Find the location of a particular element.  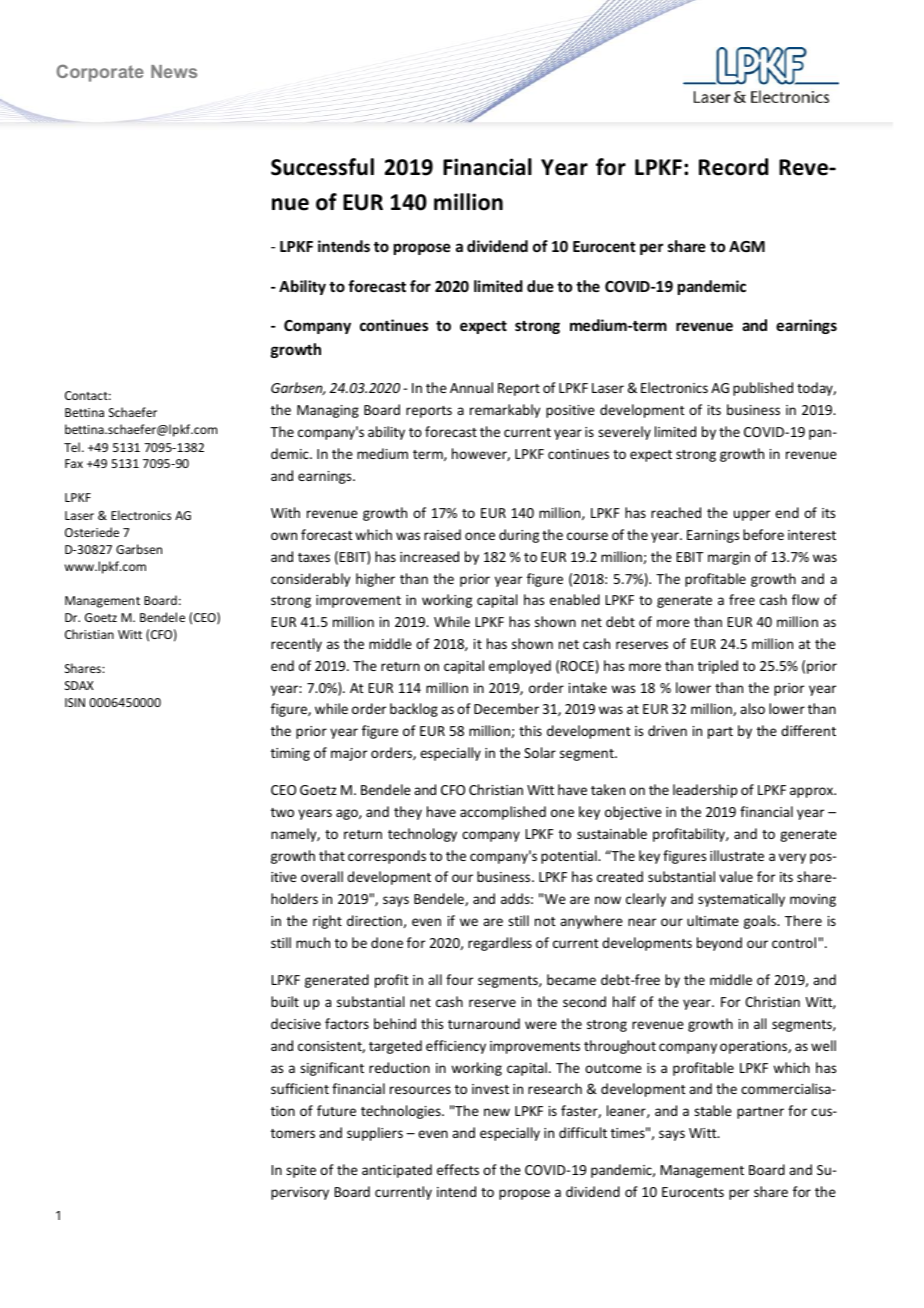

value is located at coordinates (736, 876).
